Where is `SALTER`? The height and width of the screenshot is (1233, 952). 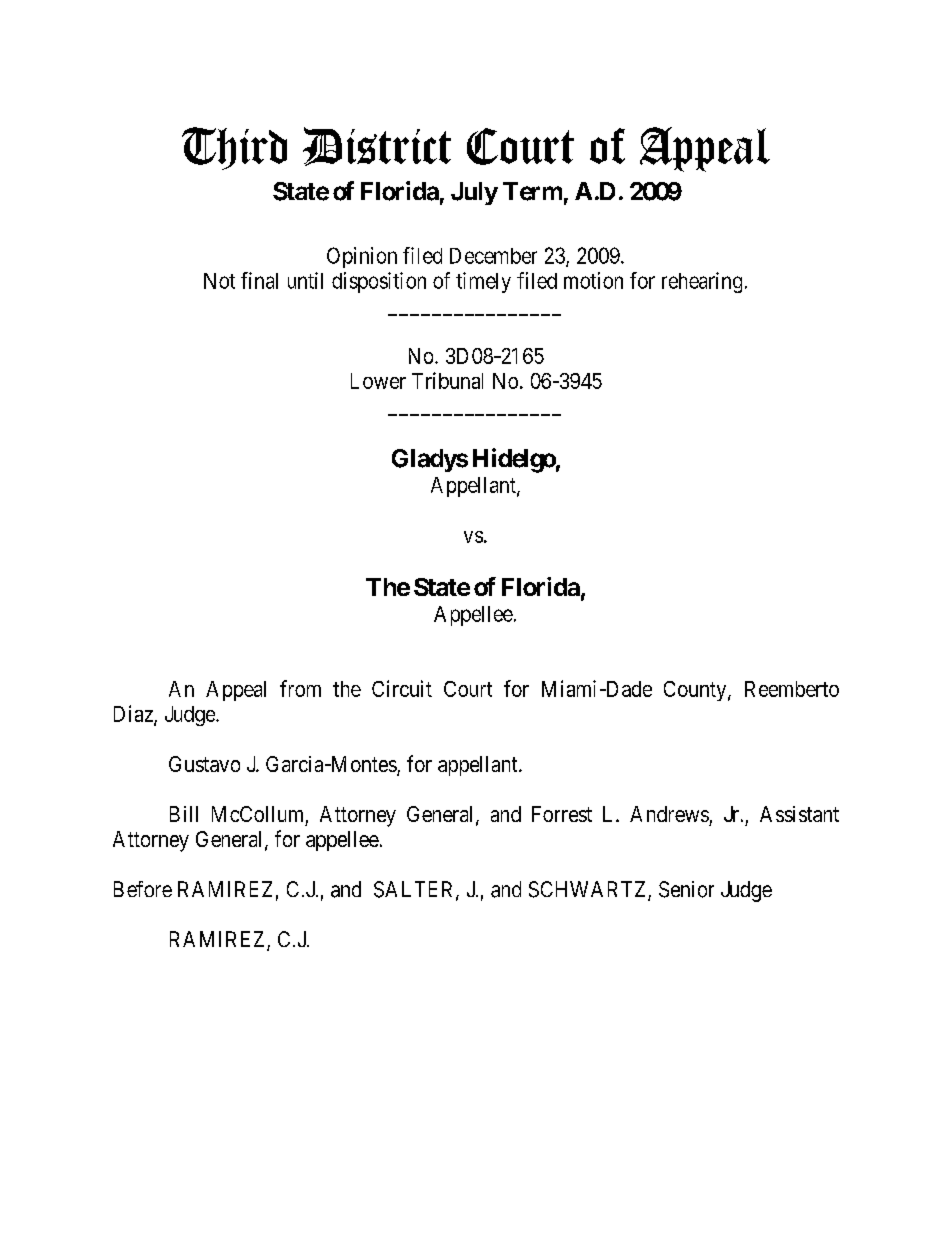 SALTER is located at coordinates (415, 890).
